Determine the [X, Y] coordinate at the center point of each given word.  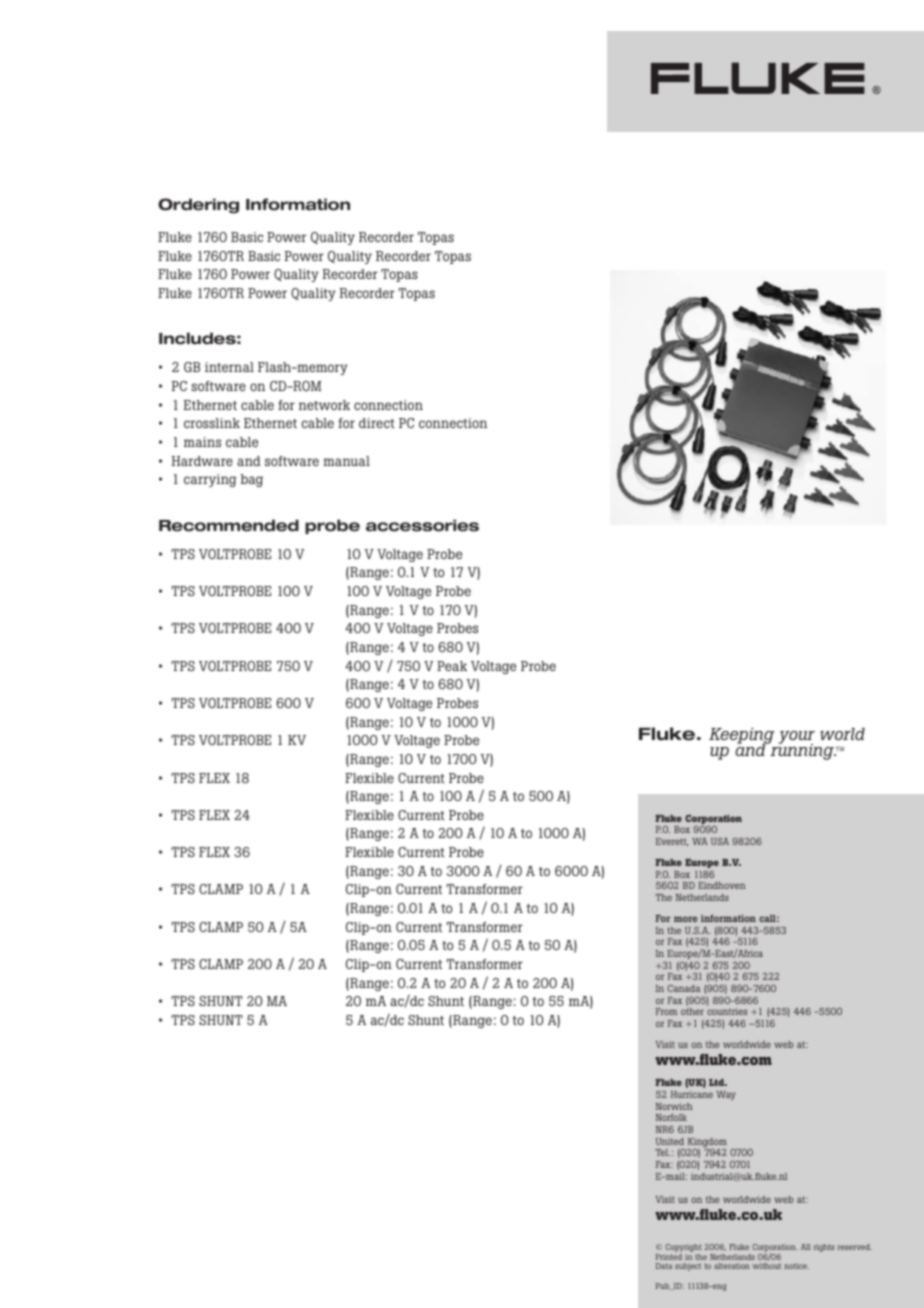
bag [252, 480]
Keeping [742, 737]
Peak [452, 666]
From [666, 1011]
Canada [683, 988]
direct [377, 423]
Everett [672, 842]
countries [727, 1011]
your [797, 738]
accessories [422, 525]
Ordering [198, 206]
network [324, 405]
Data [664, 1266]
